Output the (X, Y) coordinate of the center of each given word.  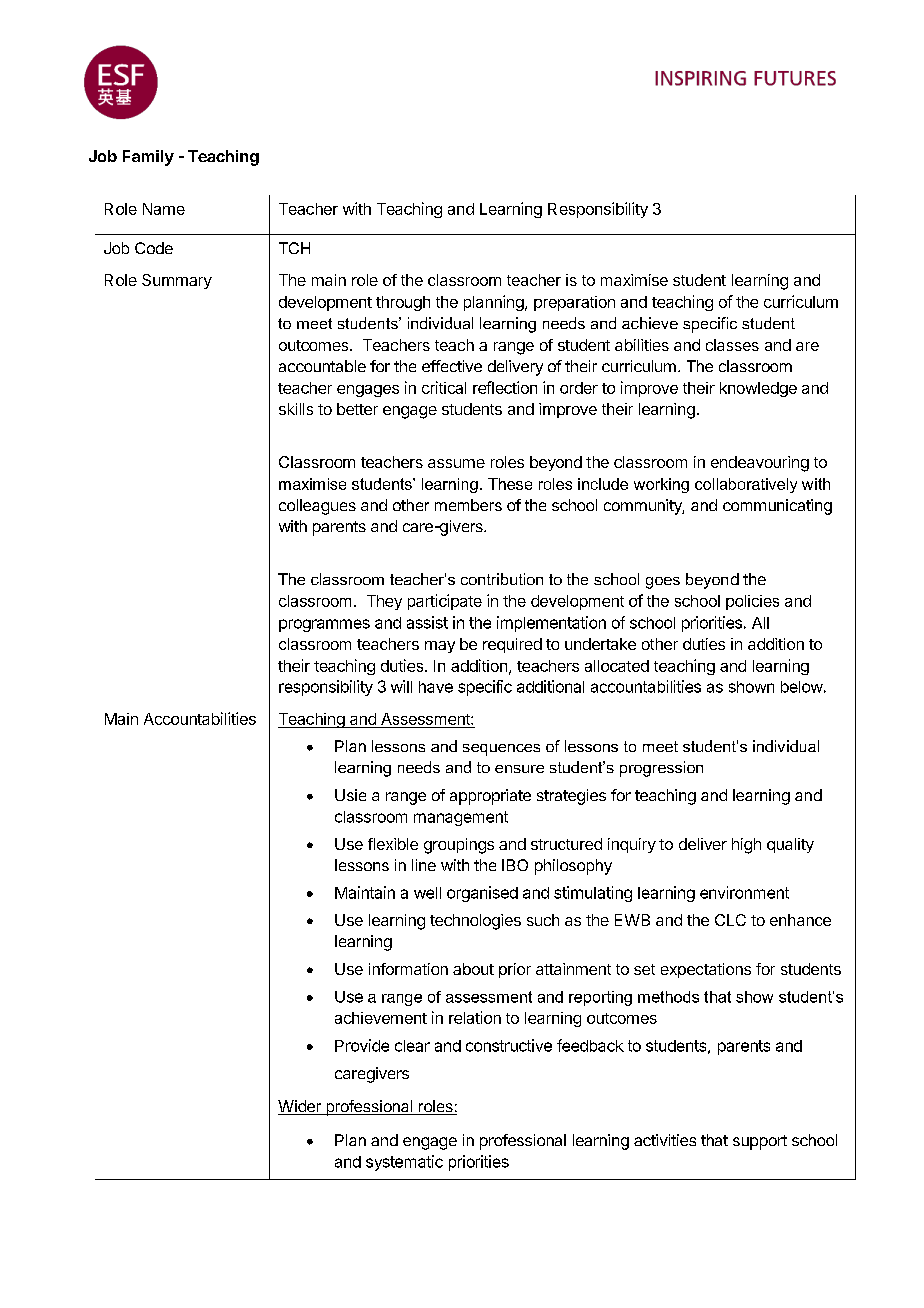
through (403, 303)
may (440, 647)
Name (164, 209)
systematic (404, 1163)
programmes (324, 625)
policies (752, 602)
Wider (300, 1107)
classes (732, 345)
